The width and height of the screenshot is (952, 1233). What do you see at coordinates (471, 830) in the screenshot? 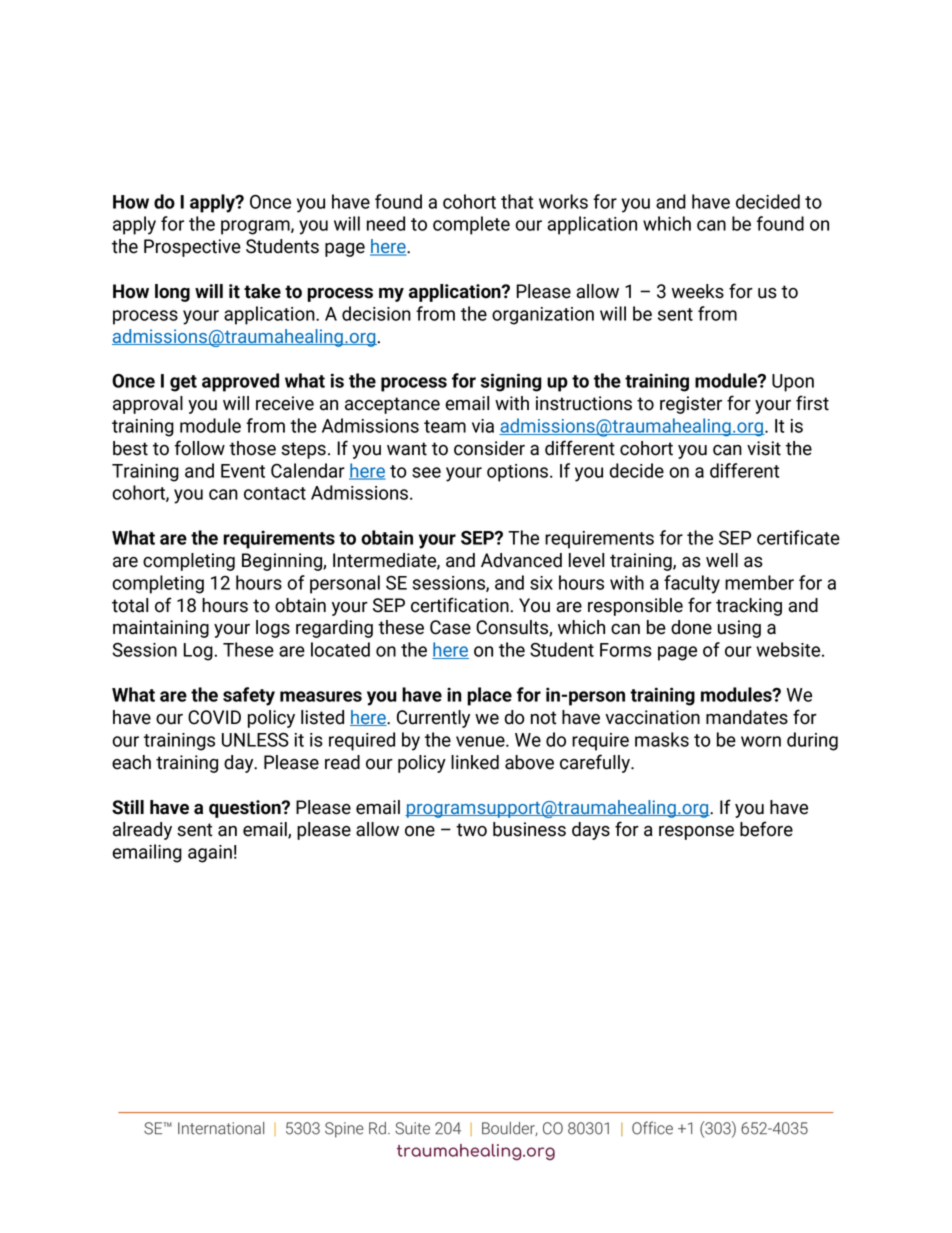
I see `two` at bounding box center [471, 830].
